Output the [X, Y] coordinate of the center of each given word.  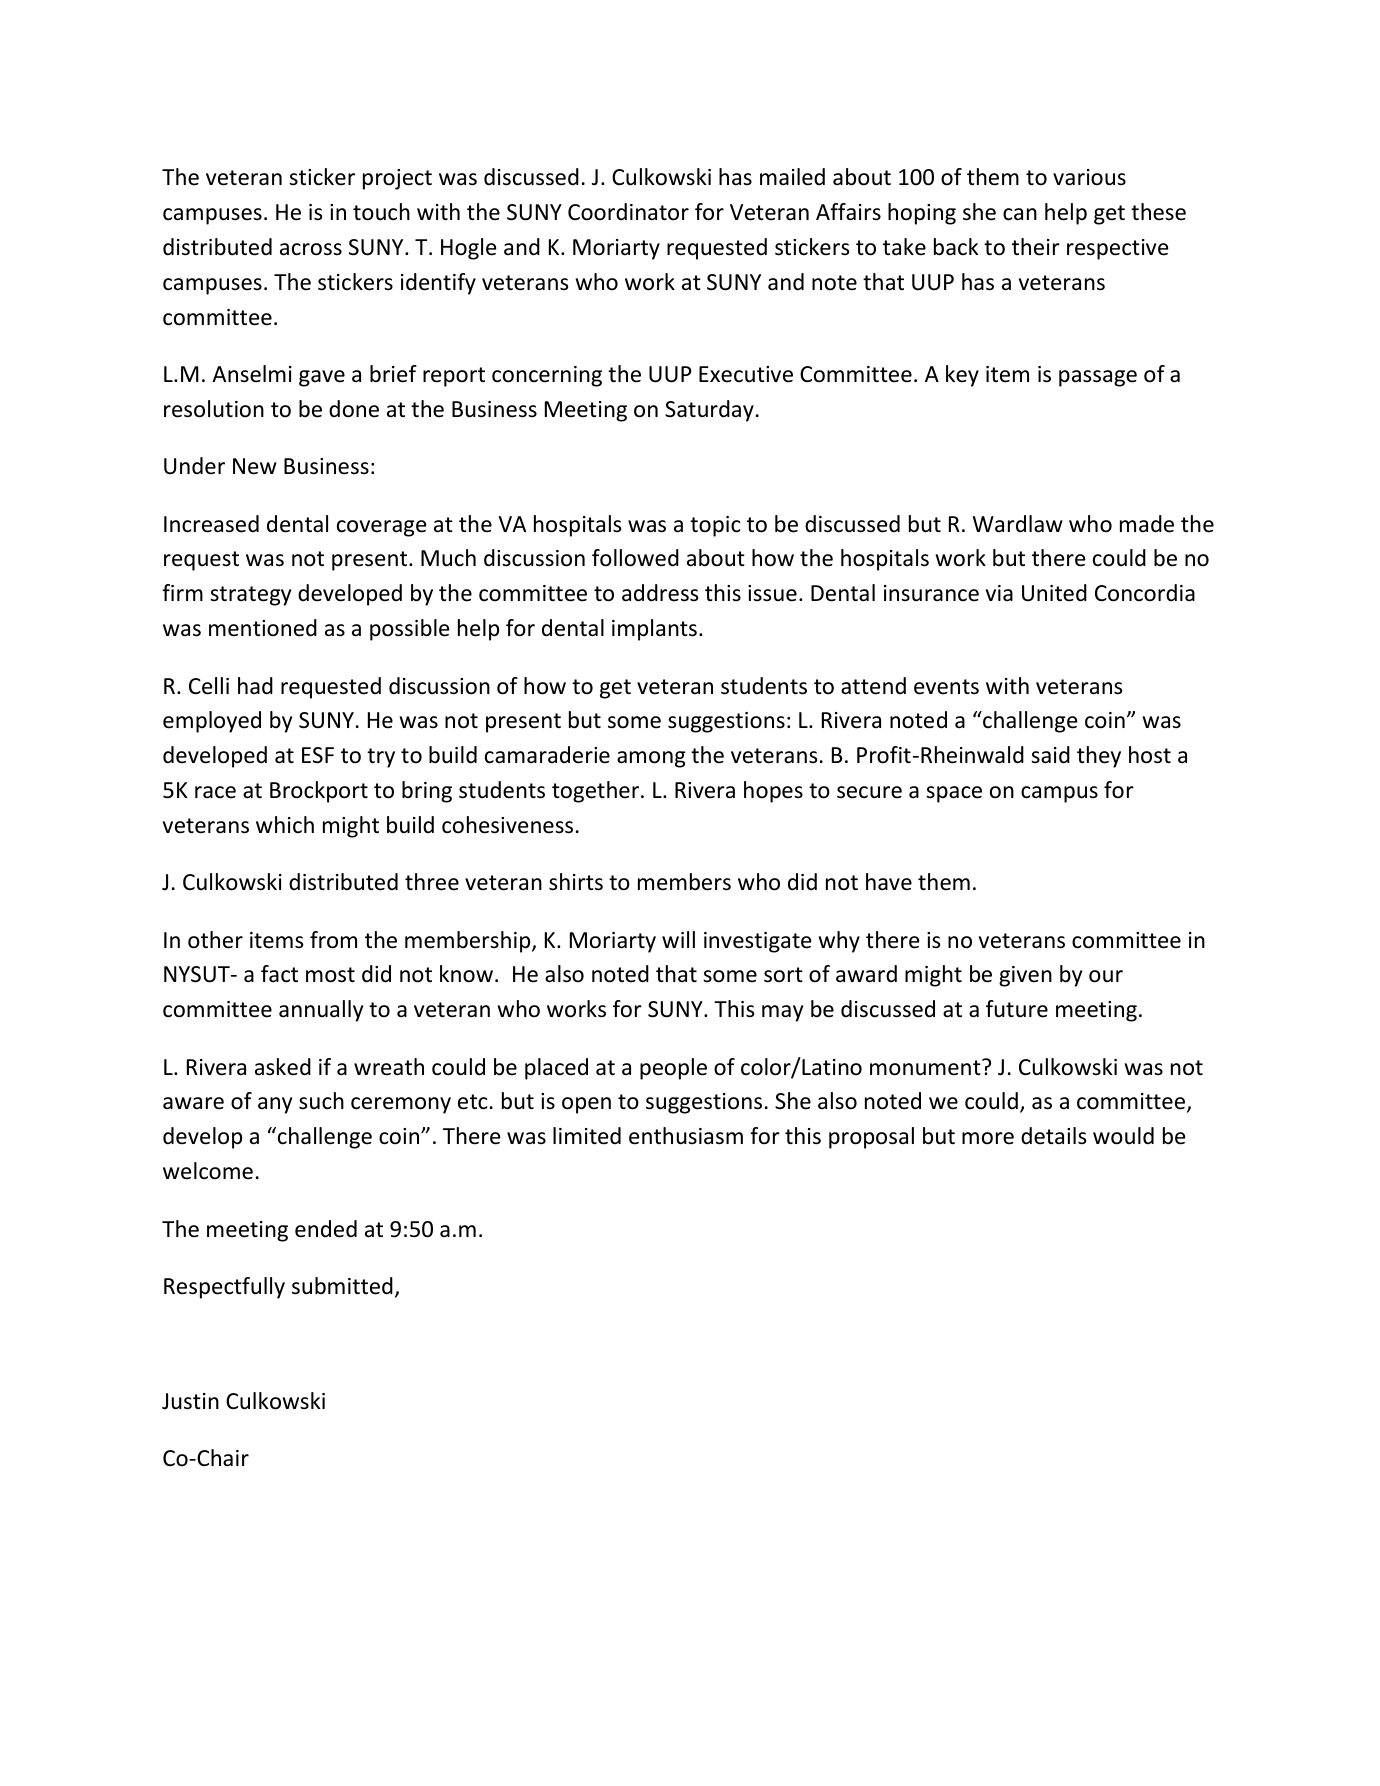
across [311, 249]
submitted [342, 1286]
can [1020, 214]
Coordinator [628, 212]
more [988, 1138]
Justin [190, 1401]
